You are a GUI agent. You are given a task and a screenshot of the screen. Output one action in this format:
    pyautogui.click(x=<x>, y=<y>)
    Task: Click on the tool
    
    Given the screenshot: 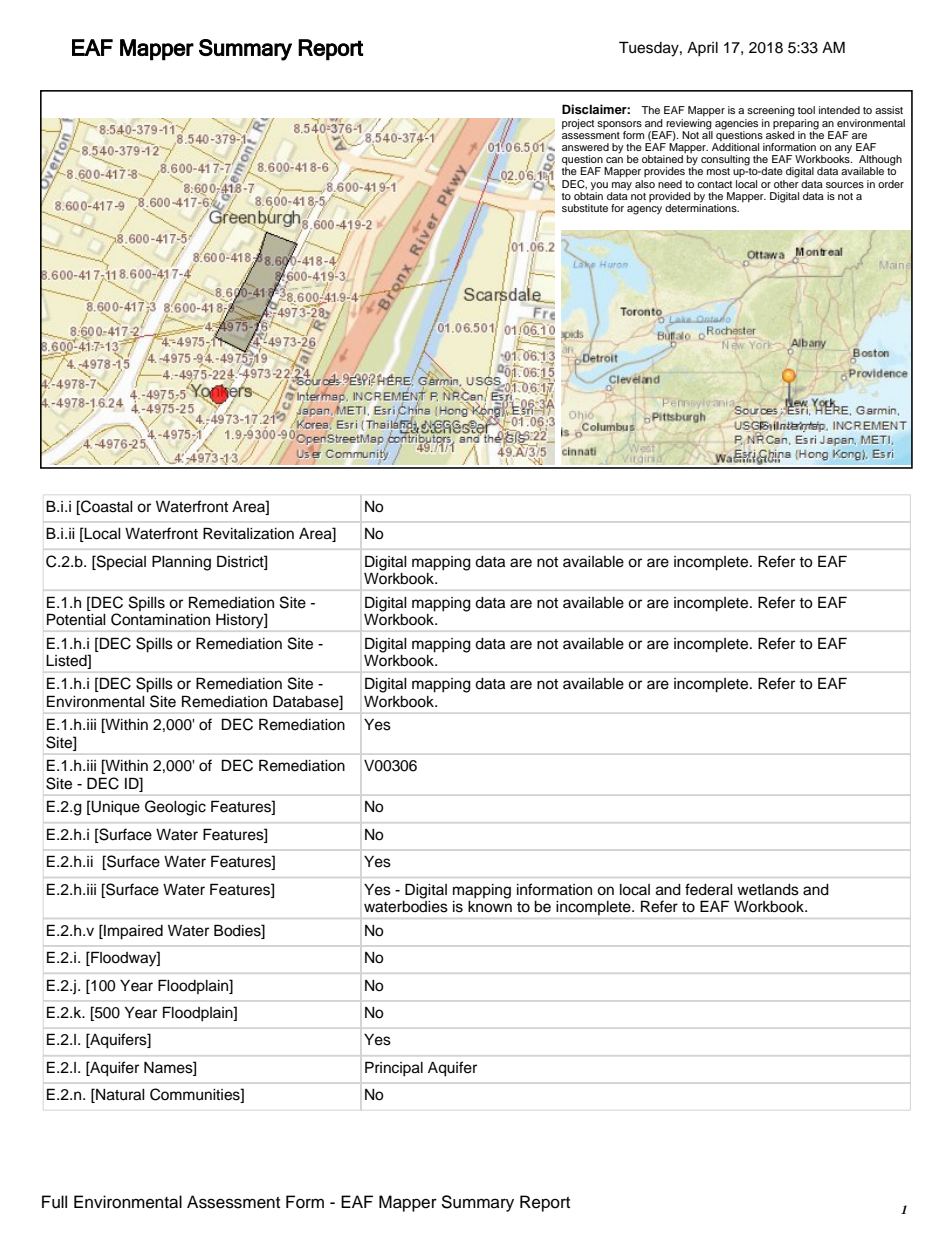 What is the action you would take?
    pyautogui.click(x=806, y=110)
